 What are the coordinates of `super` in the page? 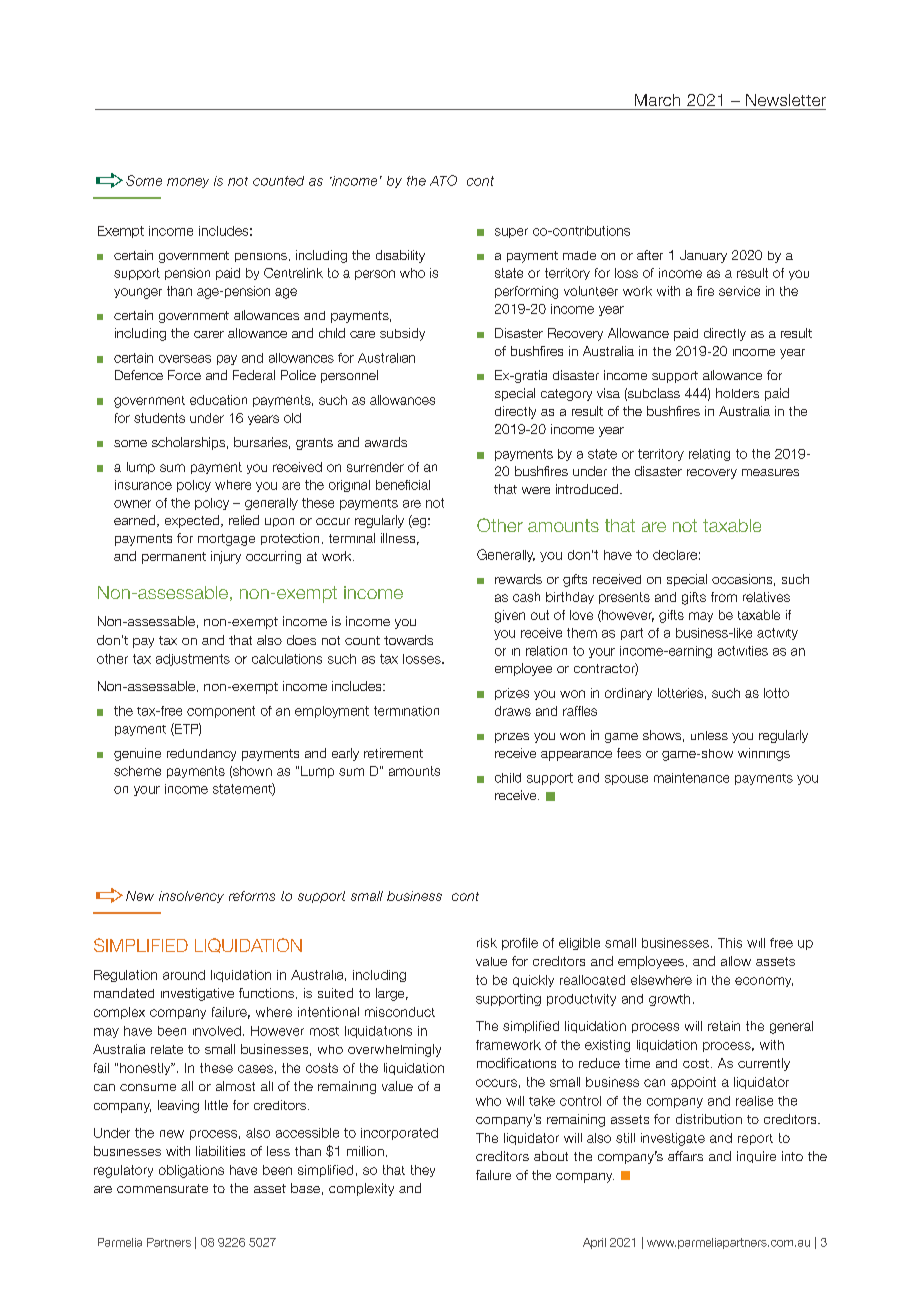 It's located at (511, 233).
